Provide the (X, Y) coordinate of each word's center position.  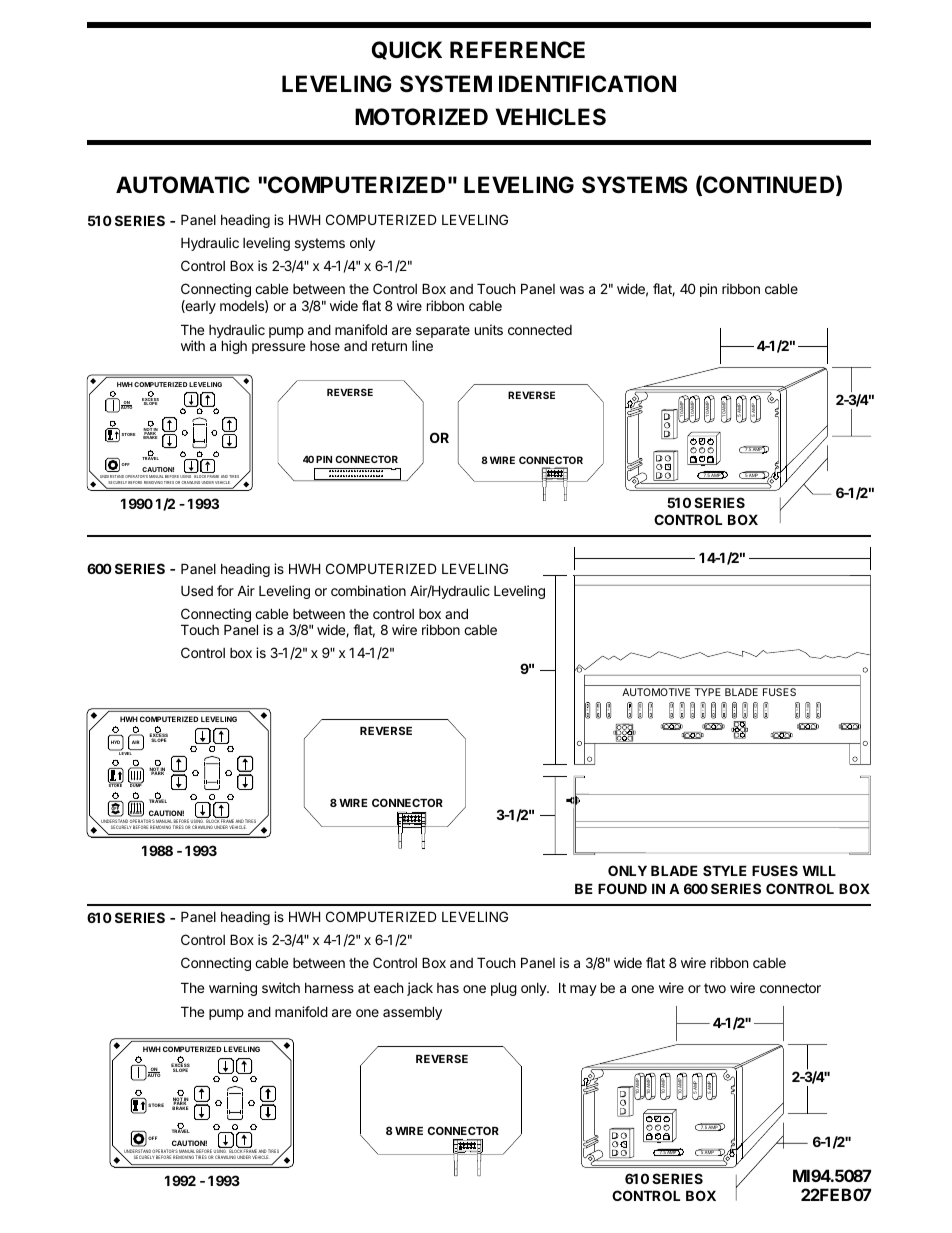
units (489, 329)
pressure (278, 348)
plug (504, 989)
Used (197, 591)
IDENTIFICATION (587, 84)
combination (368, 590)
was (572, 290)
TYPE (708, 692)
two (715, 988)
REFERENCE (517, 49)
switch (281, 987)
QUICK (407, 50)
